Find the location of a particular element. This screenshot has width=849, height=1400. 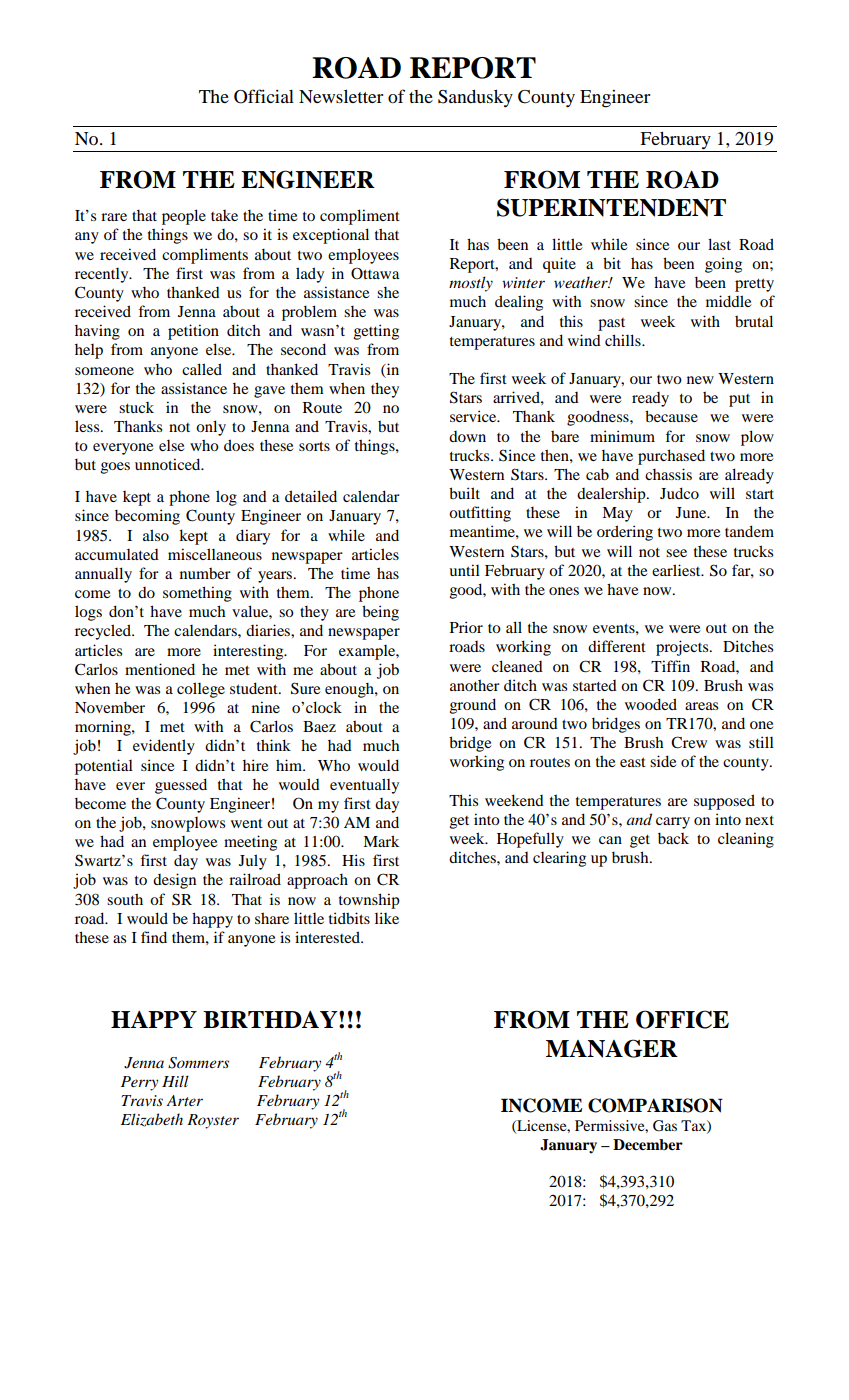

Prior is located at coordinates (466, 627).
